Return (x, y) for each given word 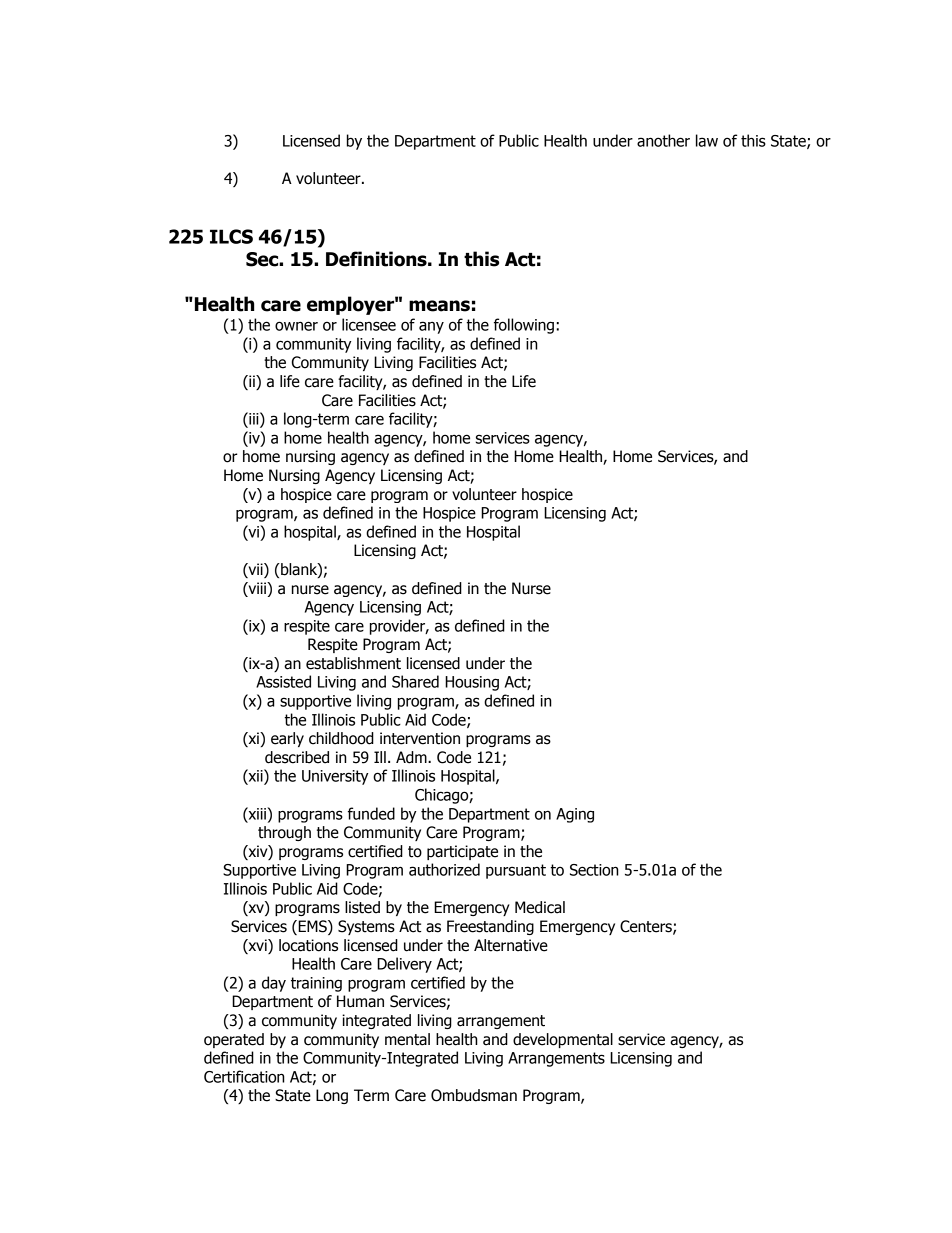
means (439, 306)
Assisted (283, 681)
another (663, 140)
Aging (575, 815)
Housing (472, 683)
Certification (244, 1076)
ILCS (231, 236)
